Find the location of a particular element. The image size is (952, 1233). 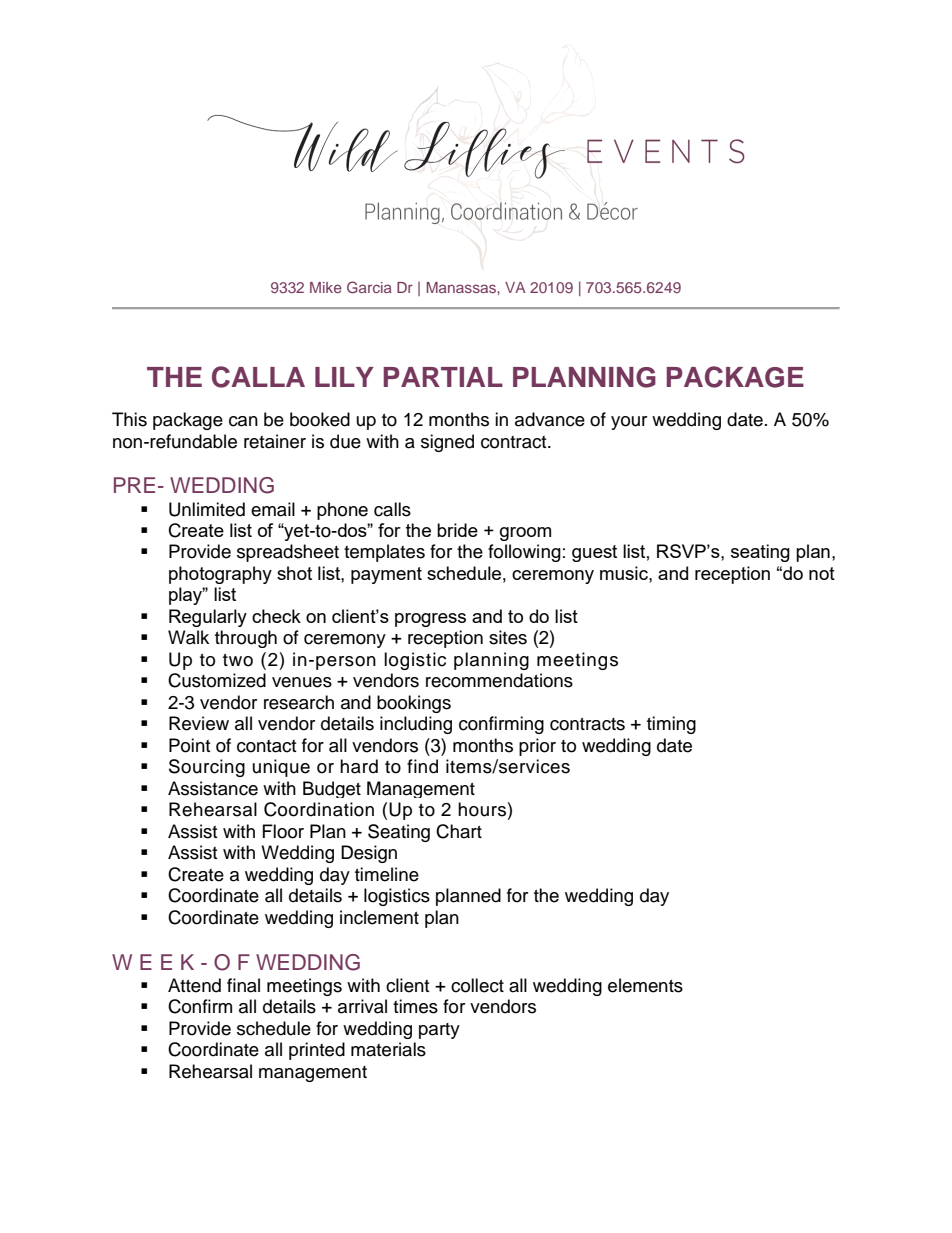

bride is located at coordinates (457, 530).
